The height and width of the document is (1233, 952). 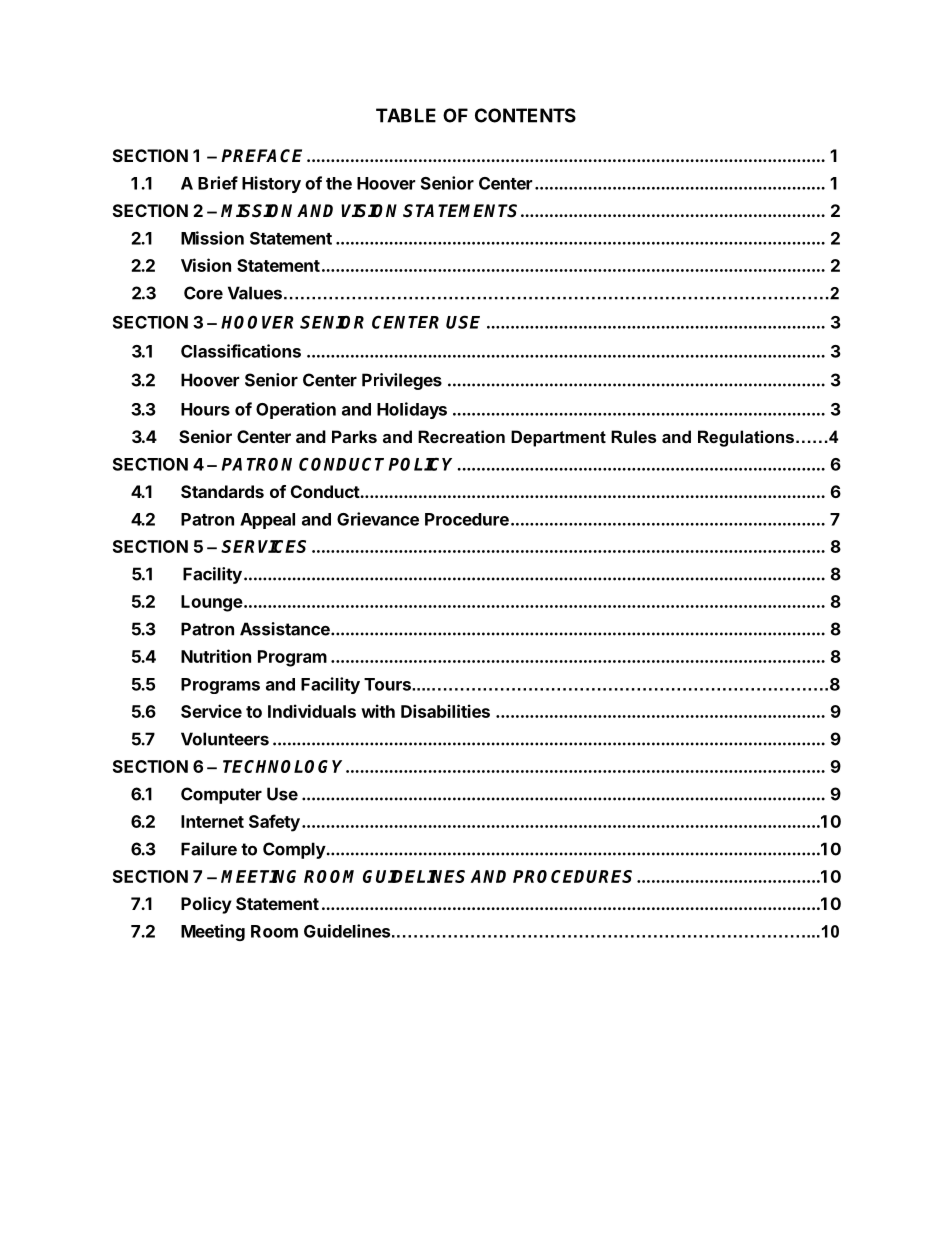 What do you see at coordinates (241, 351) in the document?
I see `Classifications` at bounding box center [241, 351].
